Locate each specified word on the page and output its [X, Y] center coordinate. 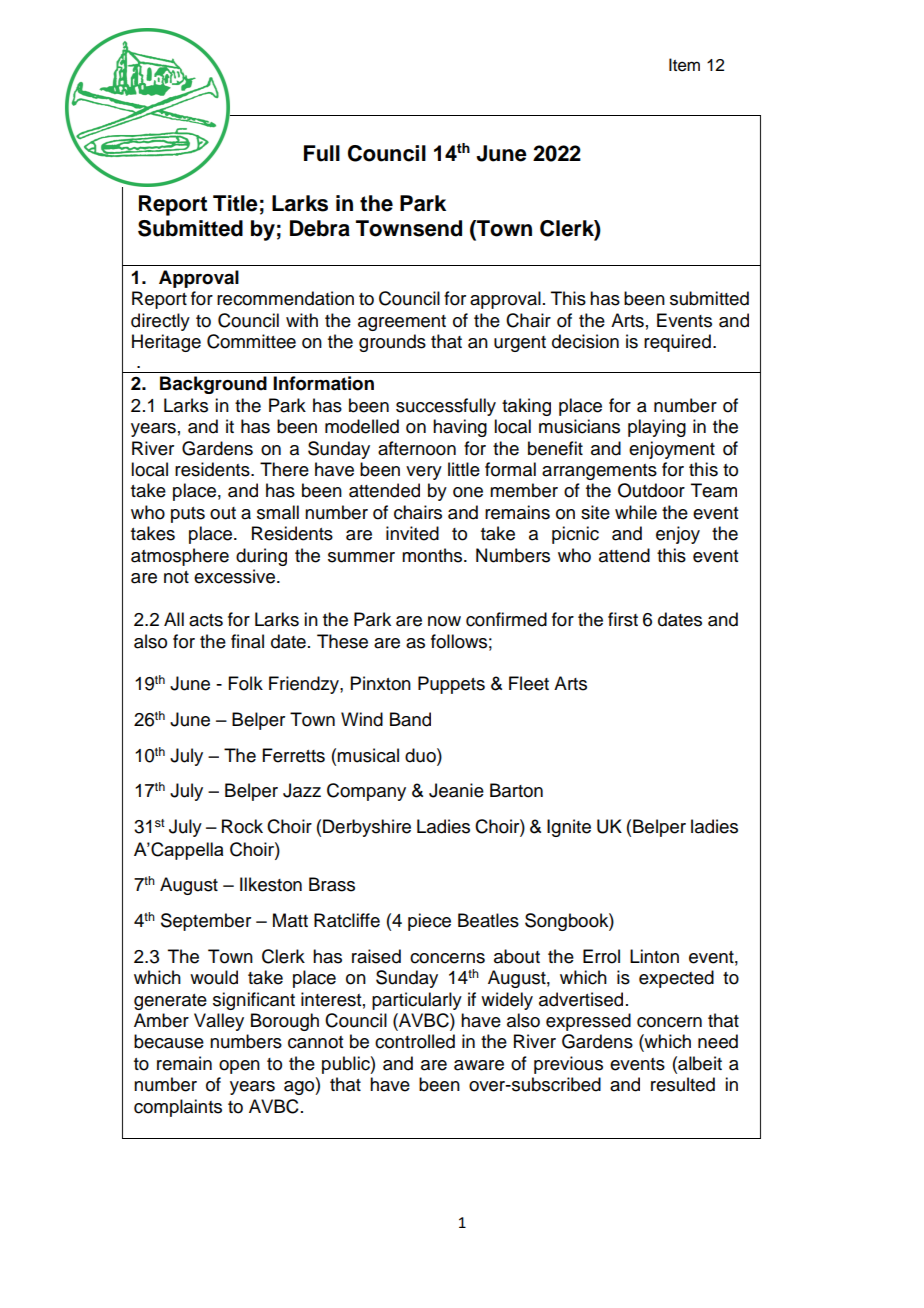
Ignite [569, 828]
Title [235, 203]
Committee [251, 341]
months [433, 555]
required [677, 343]
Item [684, 65]
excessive [236, 576]
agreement [402, 323]
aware [479, 1065]
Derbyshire [367, 828]
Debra [320, 228]
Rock [242, 826]
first [623, 619]
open [239, 1067]
